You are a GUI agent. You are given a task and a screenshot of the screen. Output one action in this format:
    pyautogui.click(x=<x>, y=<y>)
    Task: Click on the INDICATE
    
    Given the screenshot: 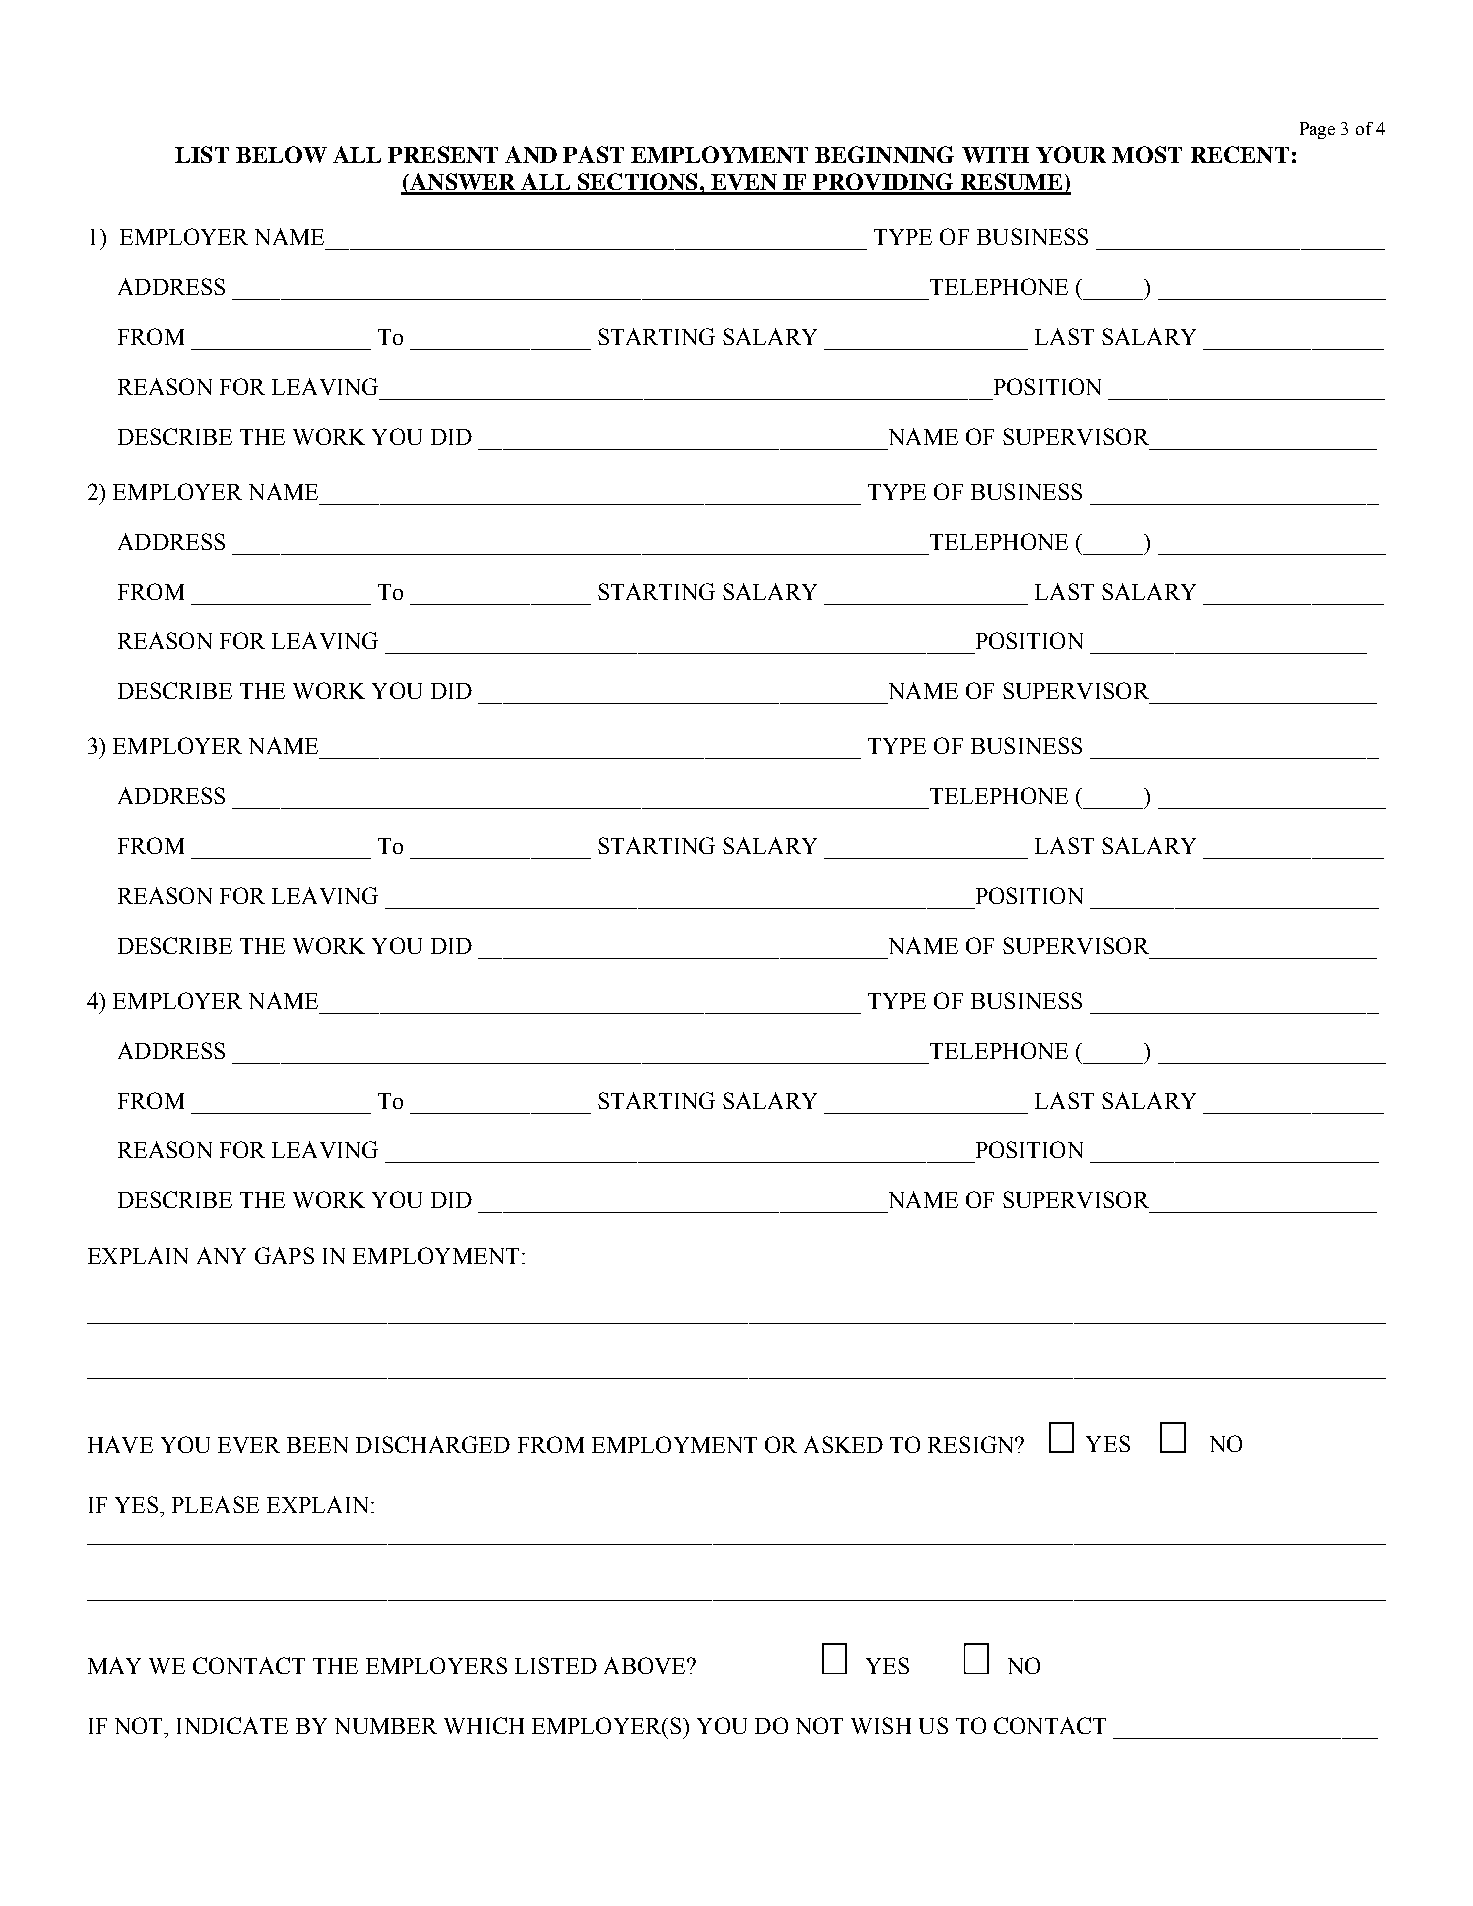 What is the action you would take?
    pyautogui.click(x=232, y=1725)
